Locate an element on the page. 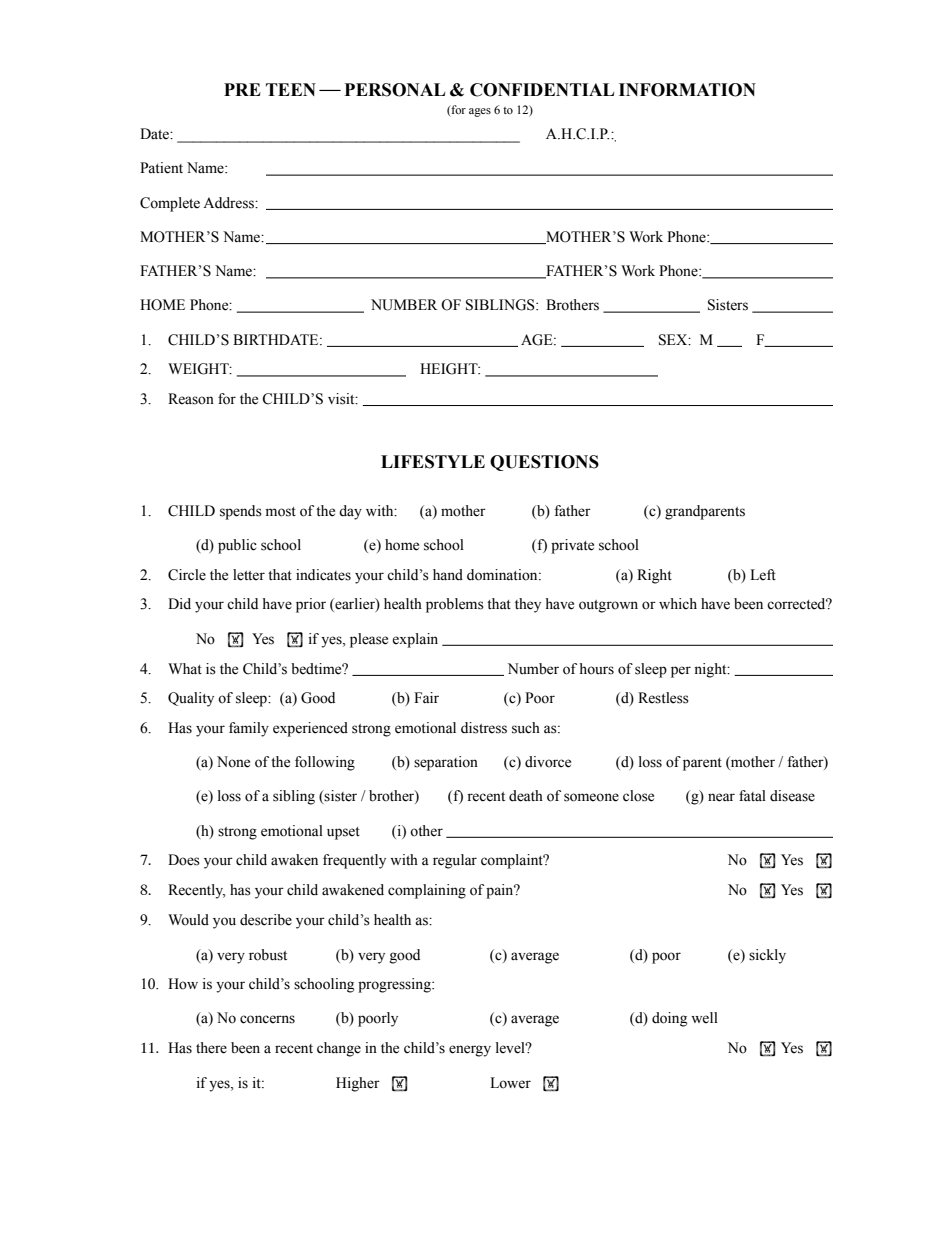  Reason is located at coordinates (191, 399).
